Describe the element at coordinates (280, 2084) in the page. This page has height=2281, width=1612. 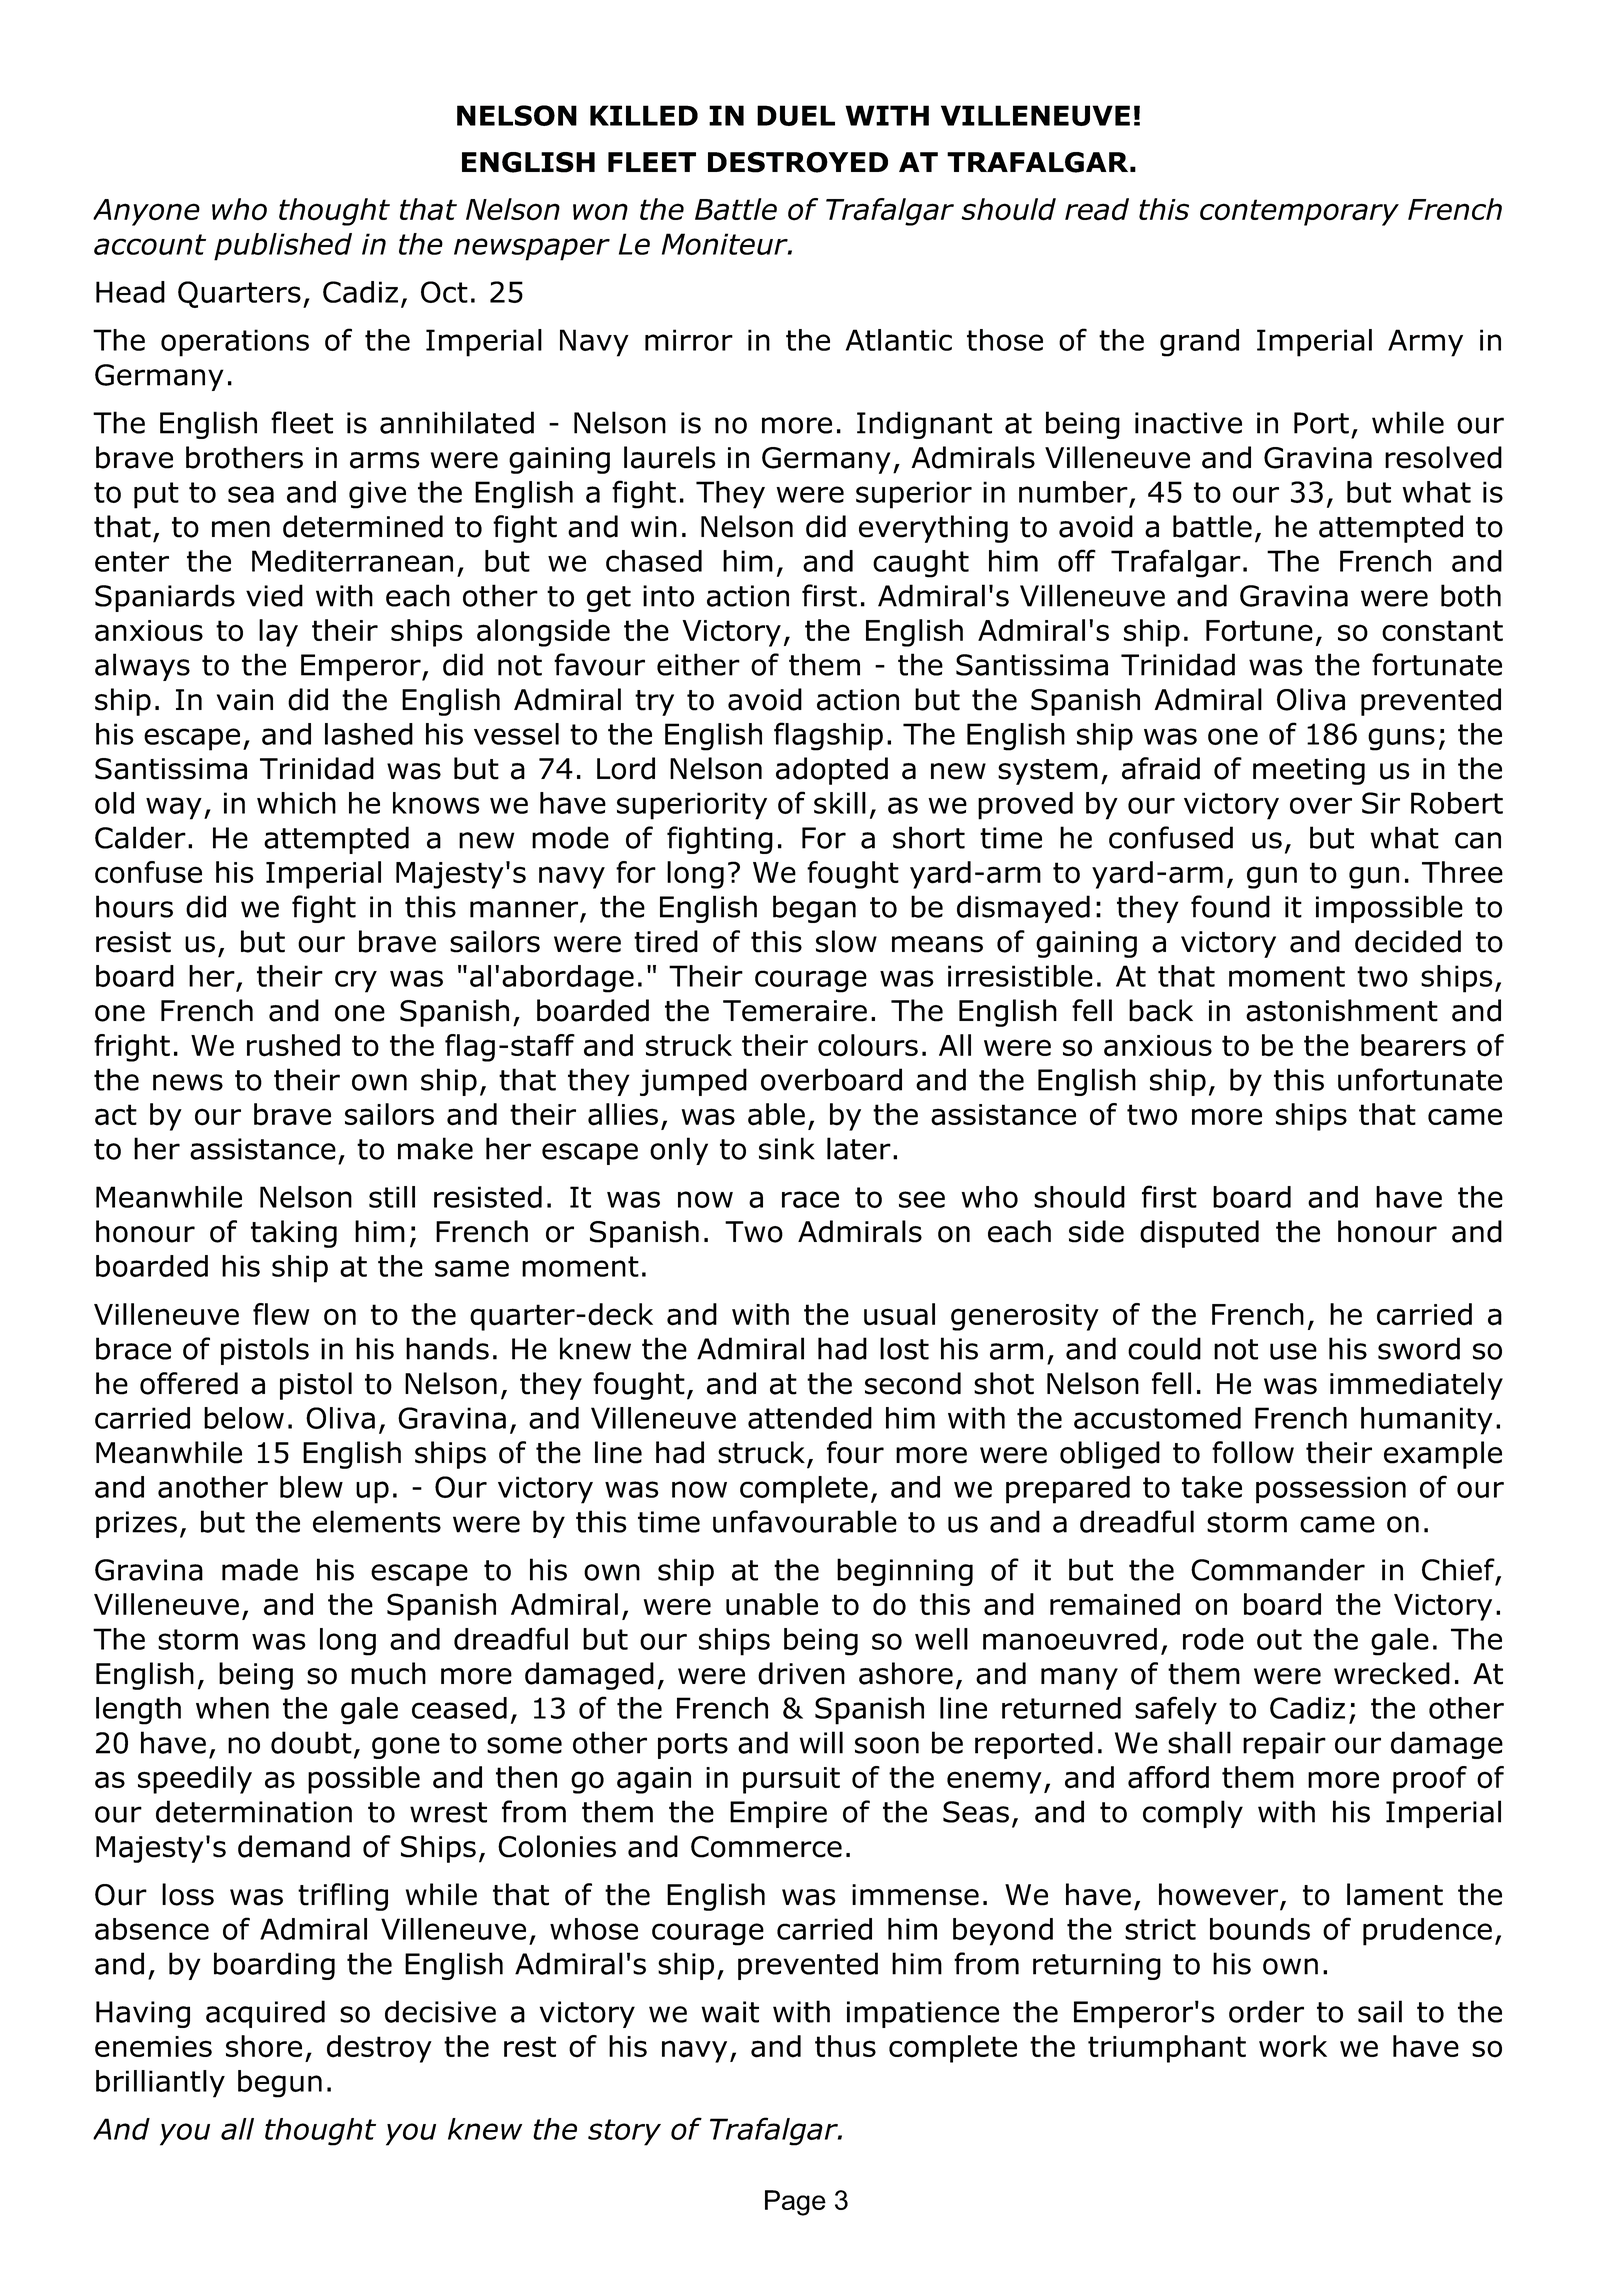
I see `begun` at that location.
